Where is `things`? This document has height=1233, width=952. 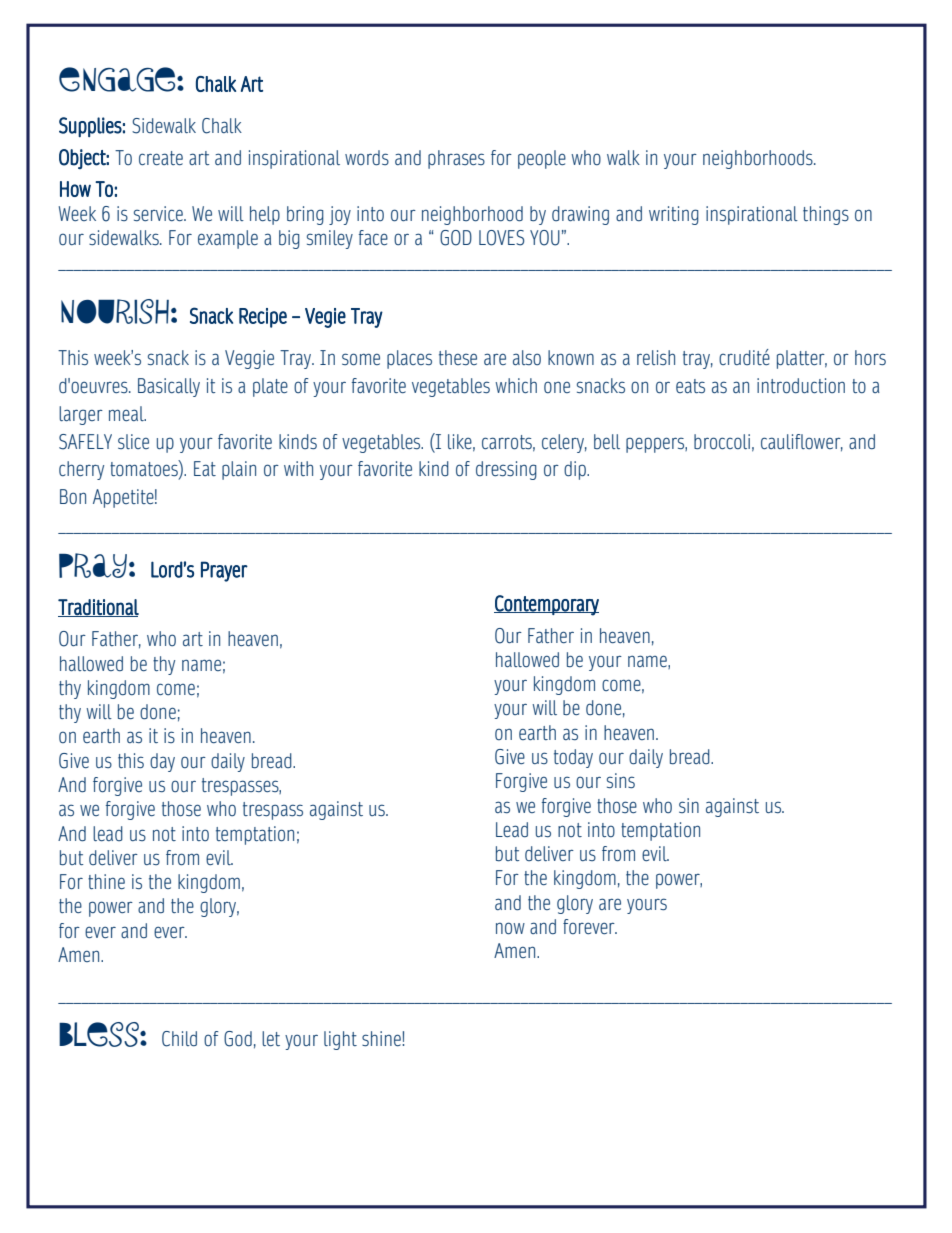 things is located at coordinates (826, 215).
